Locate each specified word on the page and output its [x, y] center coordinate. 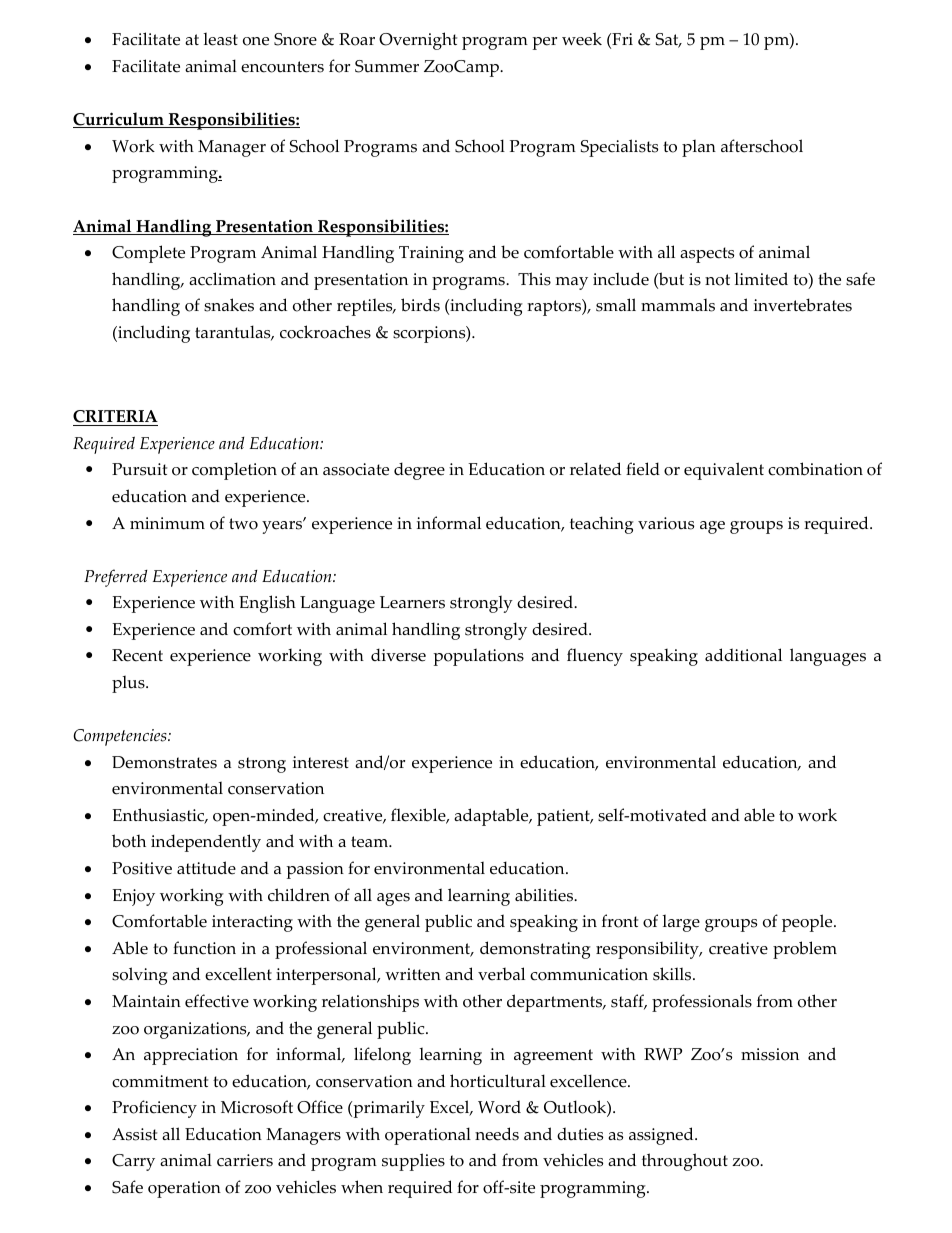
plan [699, 148]
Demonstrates [164, 762]
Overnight [418, 41]
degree [419, 471]
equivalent [724, 471]
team [371, 842]
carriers [245, 1160]
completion [234, 471]
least [220, 39]
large [681, 923]
